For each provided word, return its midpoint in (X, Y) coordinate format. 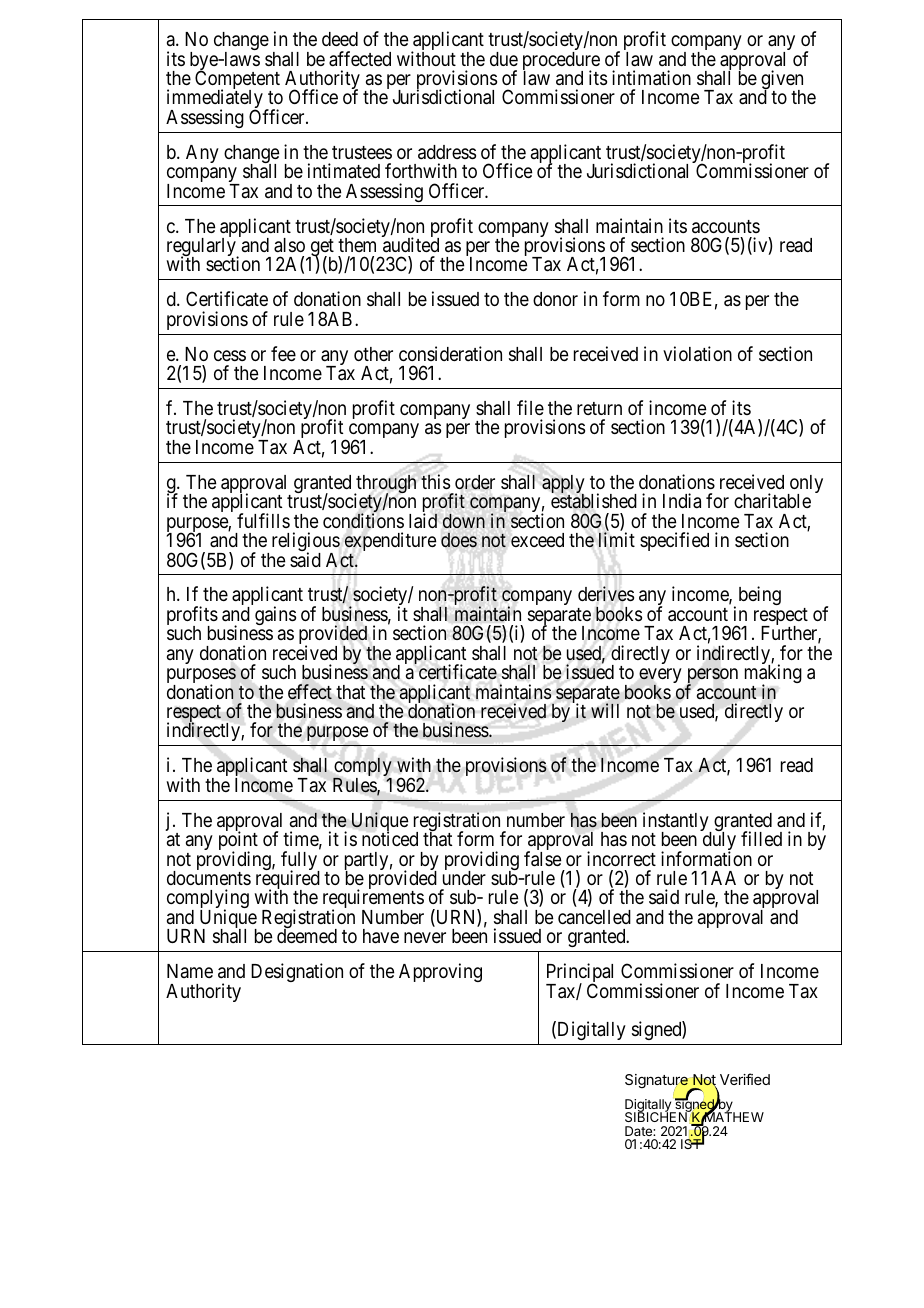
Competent (237, 81)
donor (555, 299)
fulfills (263, 520)
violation (697, 353)
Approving (440, 972)
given (782, 81)
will (605, 710)
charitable (772, 500)
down (464, 521)
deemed (307, 936)
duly (719, 842)
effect (310, 692)
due (504, 59)
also (289, 245)
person (712, 677)
